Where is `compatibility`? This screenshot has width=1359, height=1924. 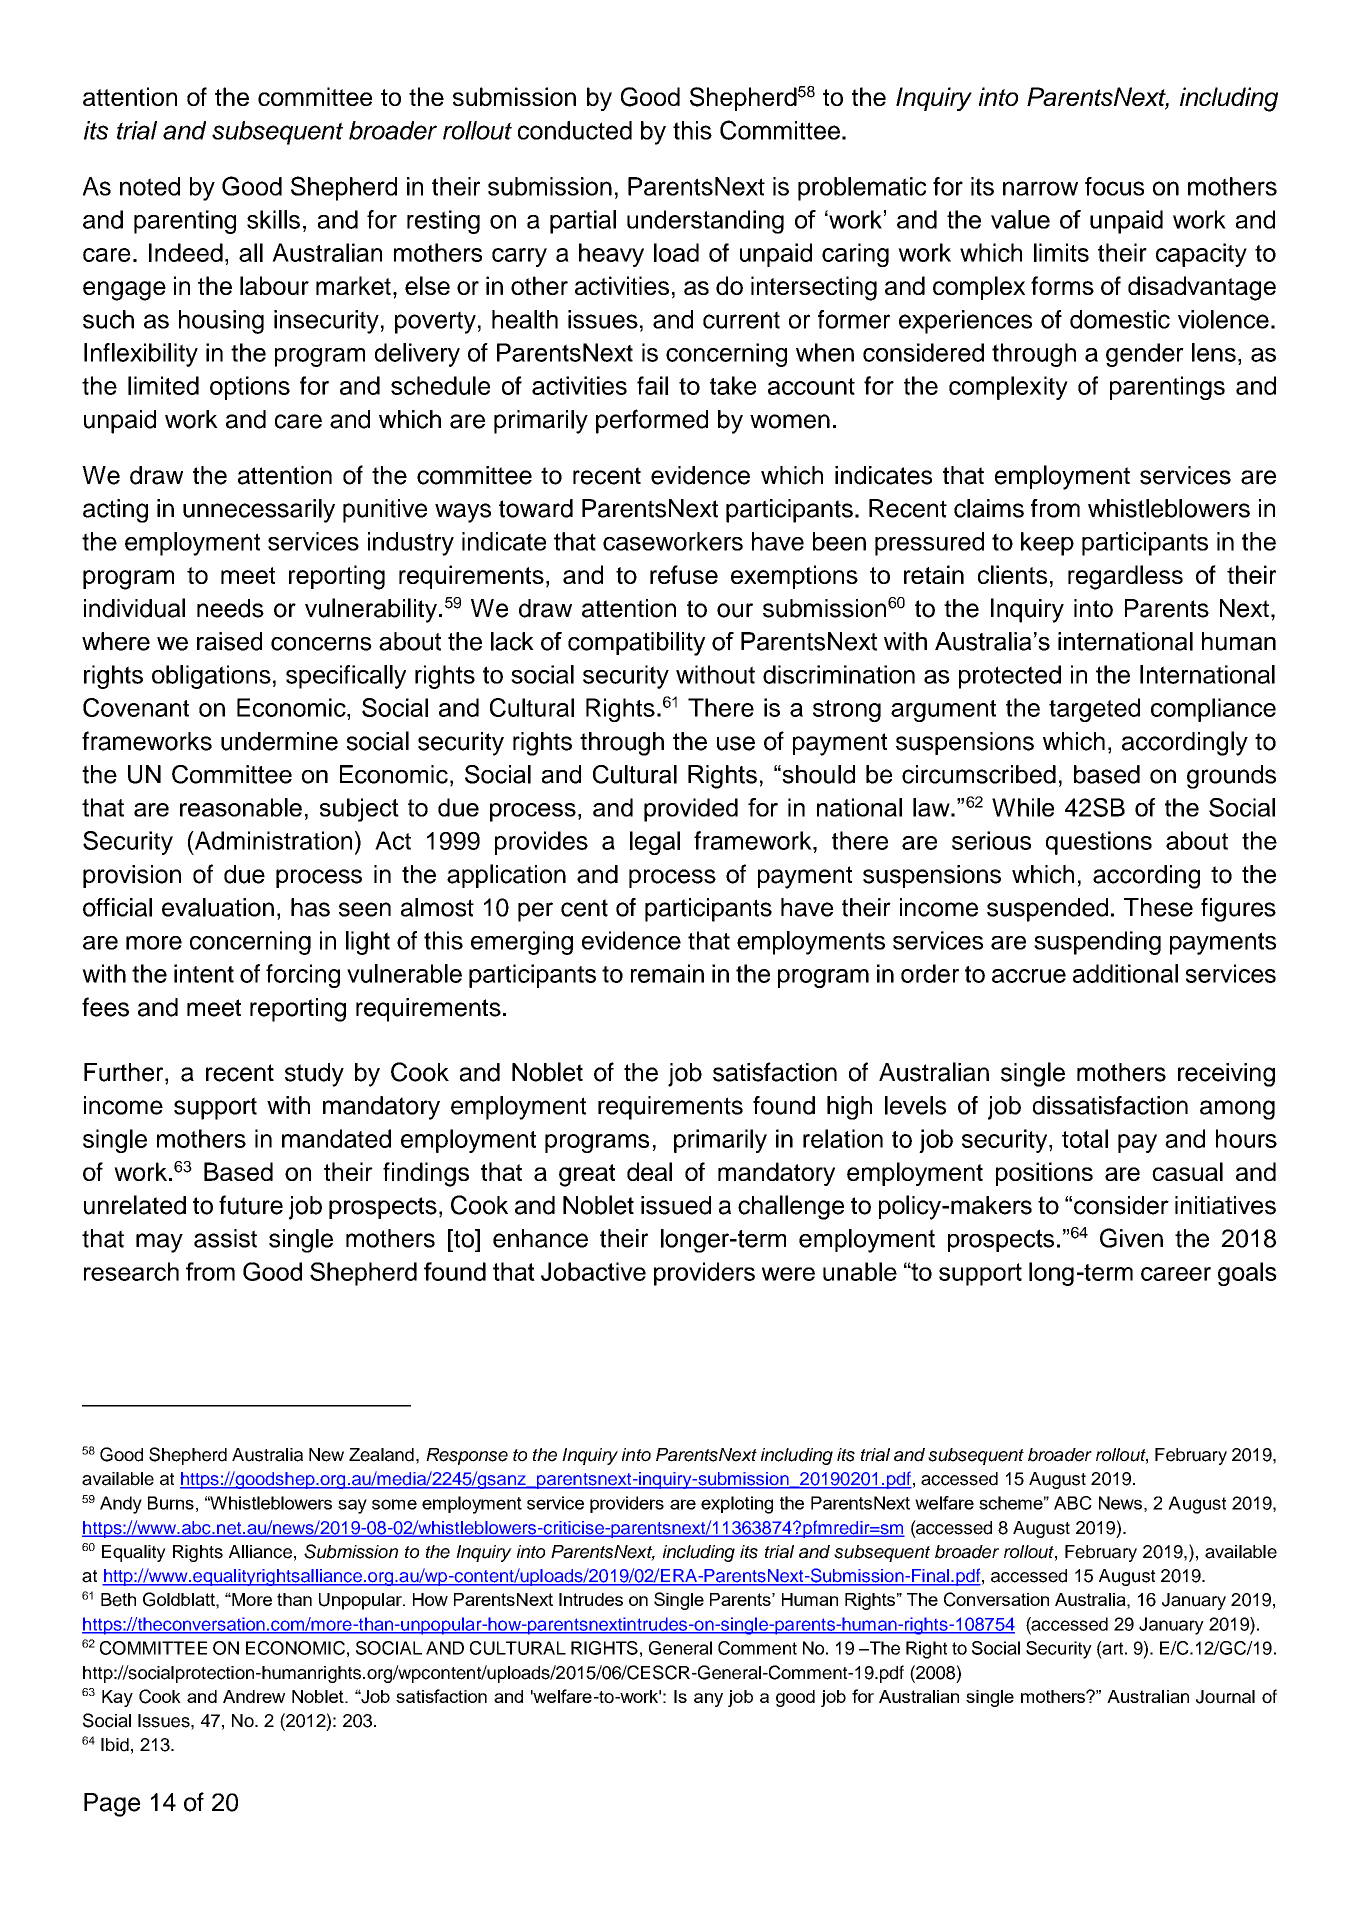 compatibility is located at coordinates (636, 644).
